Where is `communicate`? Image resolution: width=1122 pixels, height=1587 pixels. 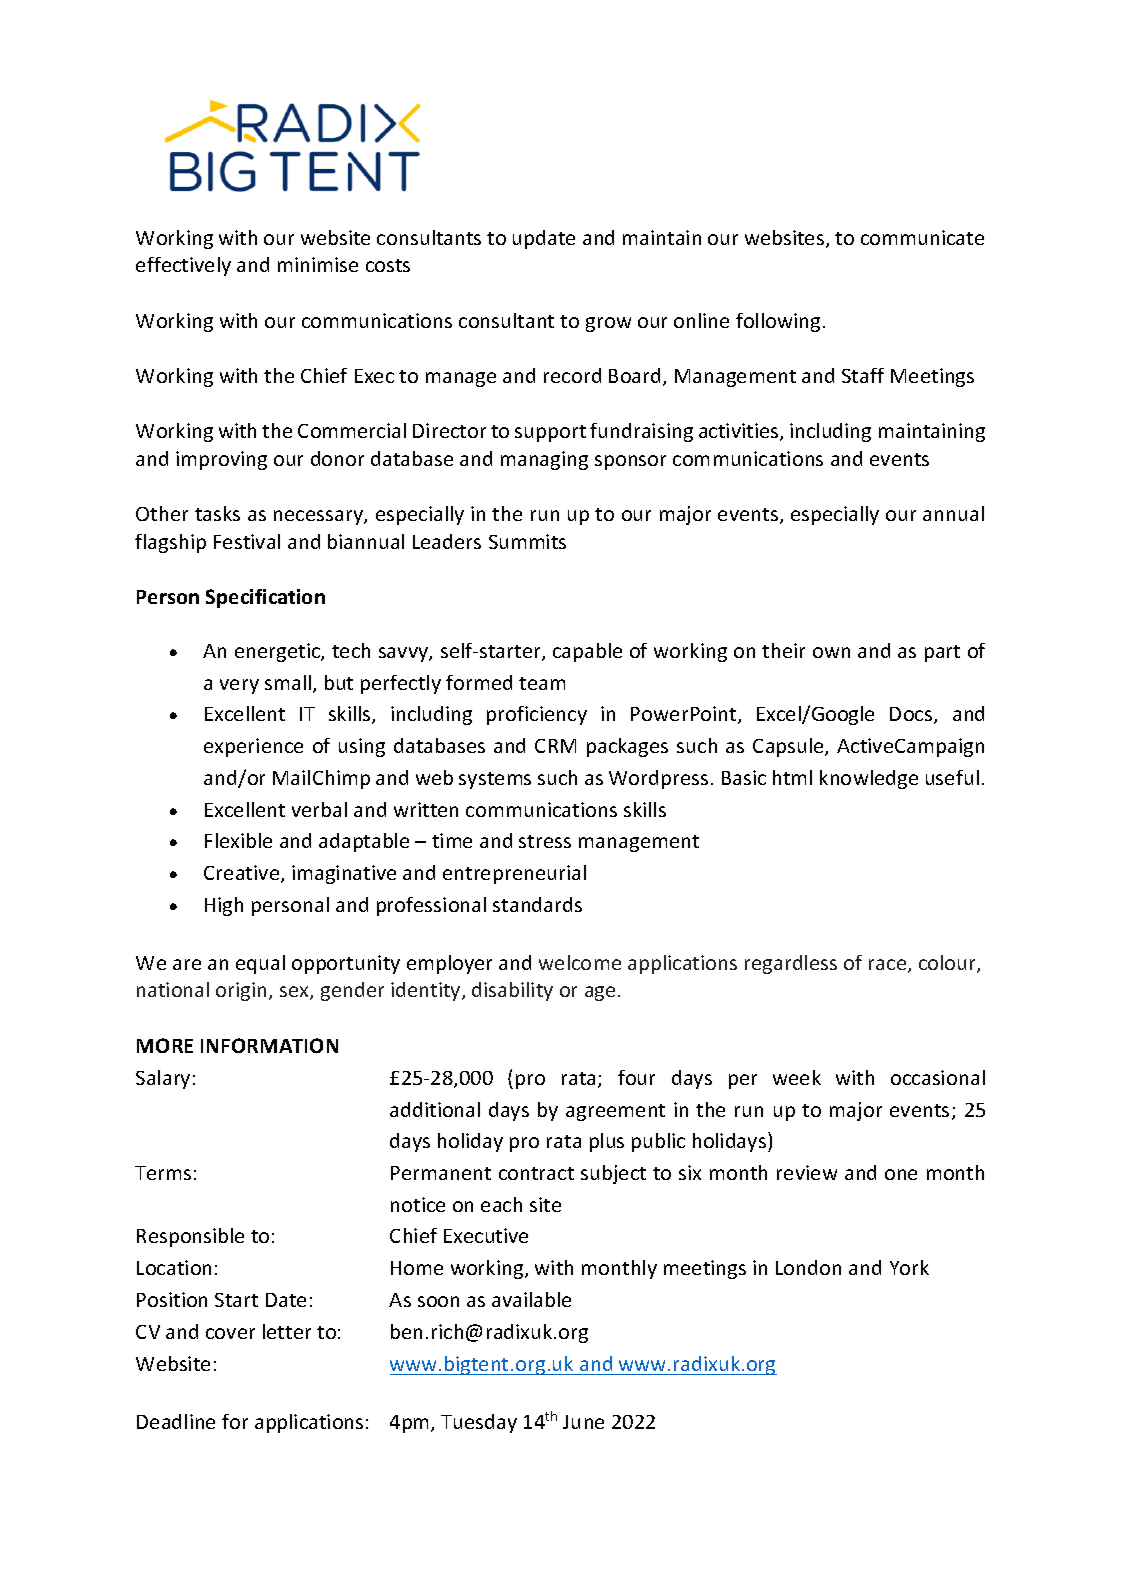
communicate is located at coordinates (922, 237).
